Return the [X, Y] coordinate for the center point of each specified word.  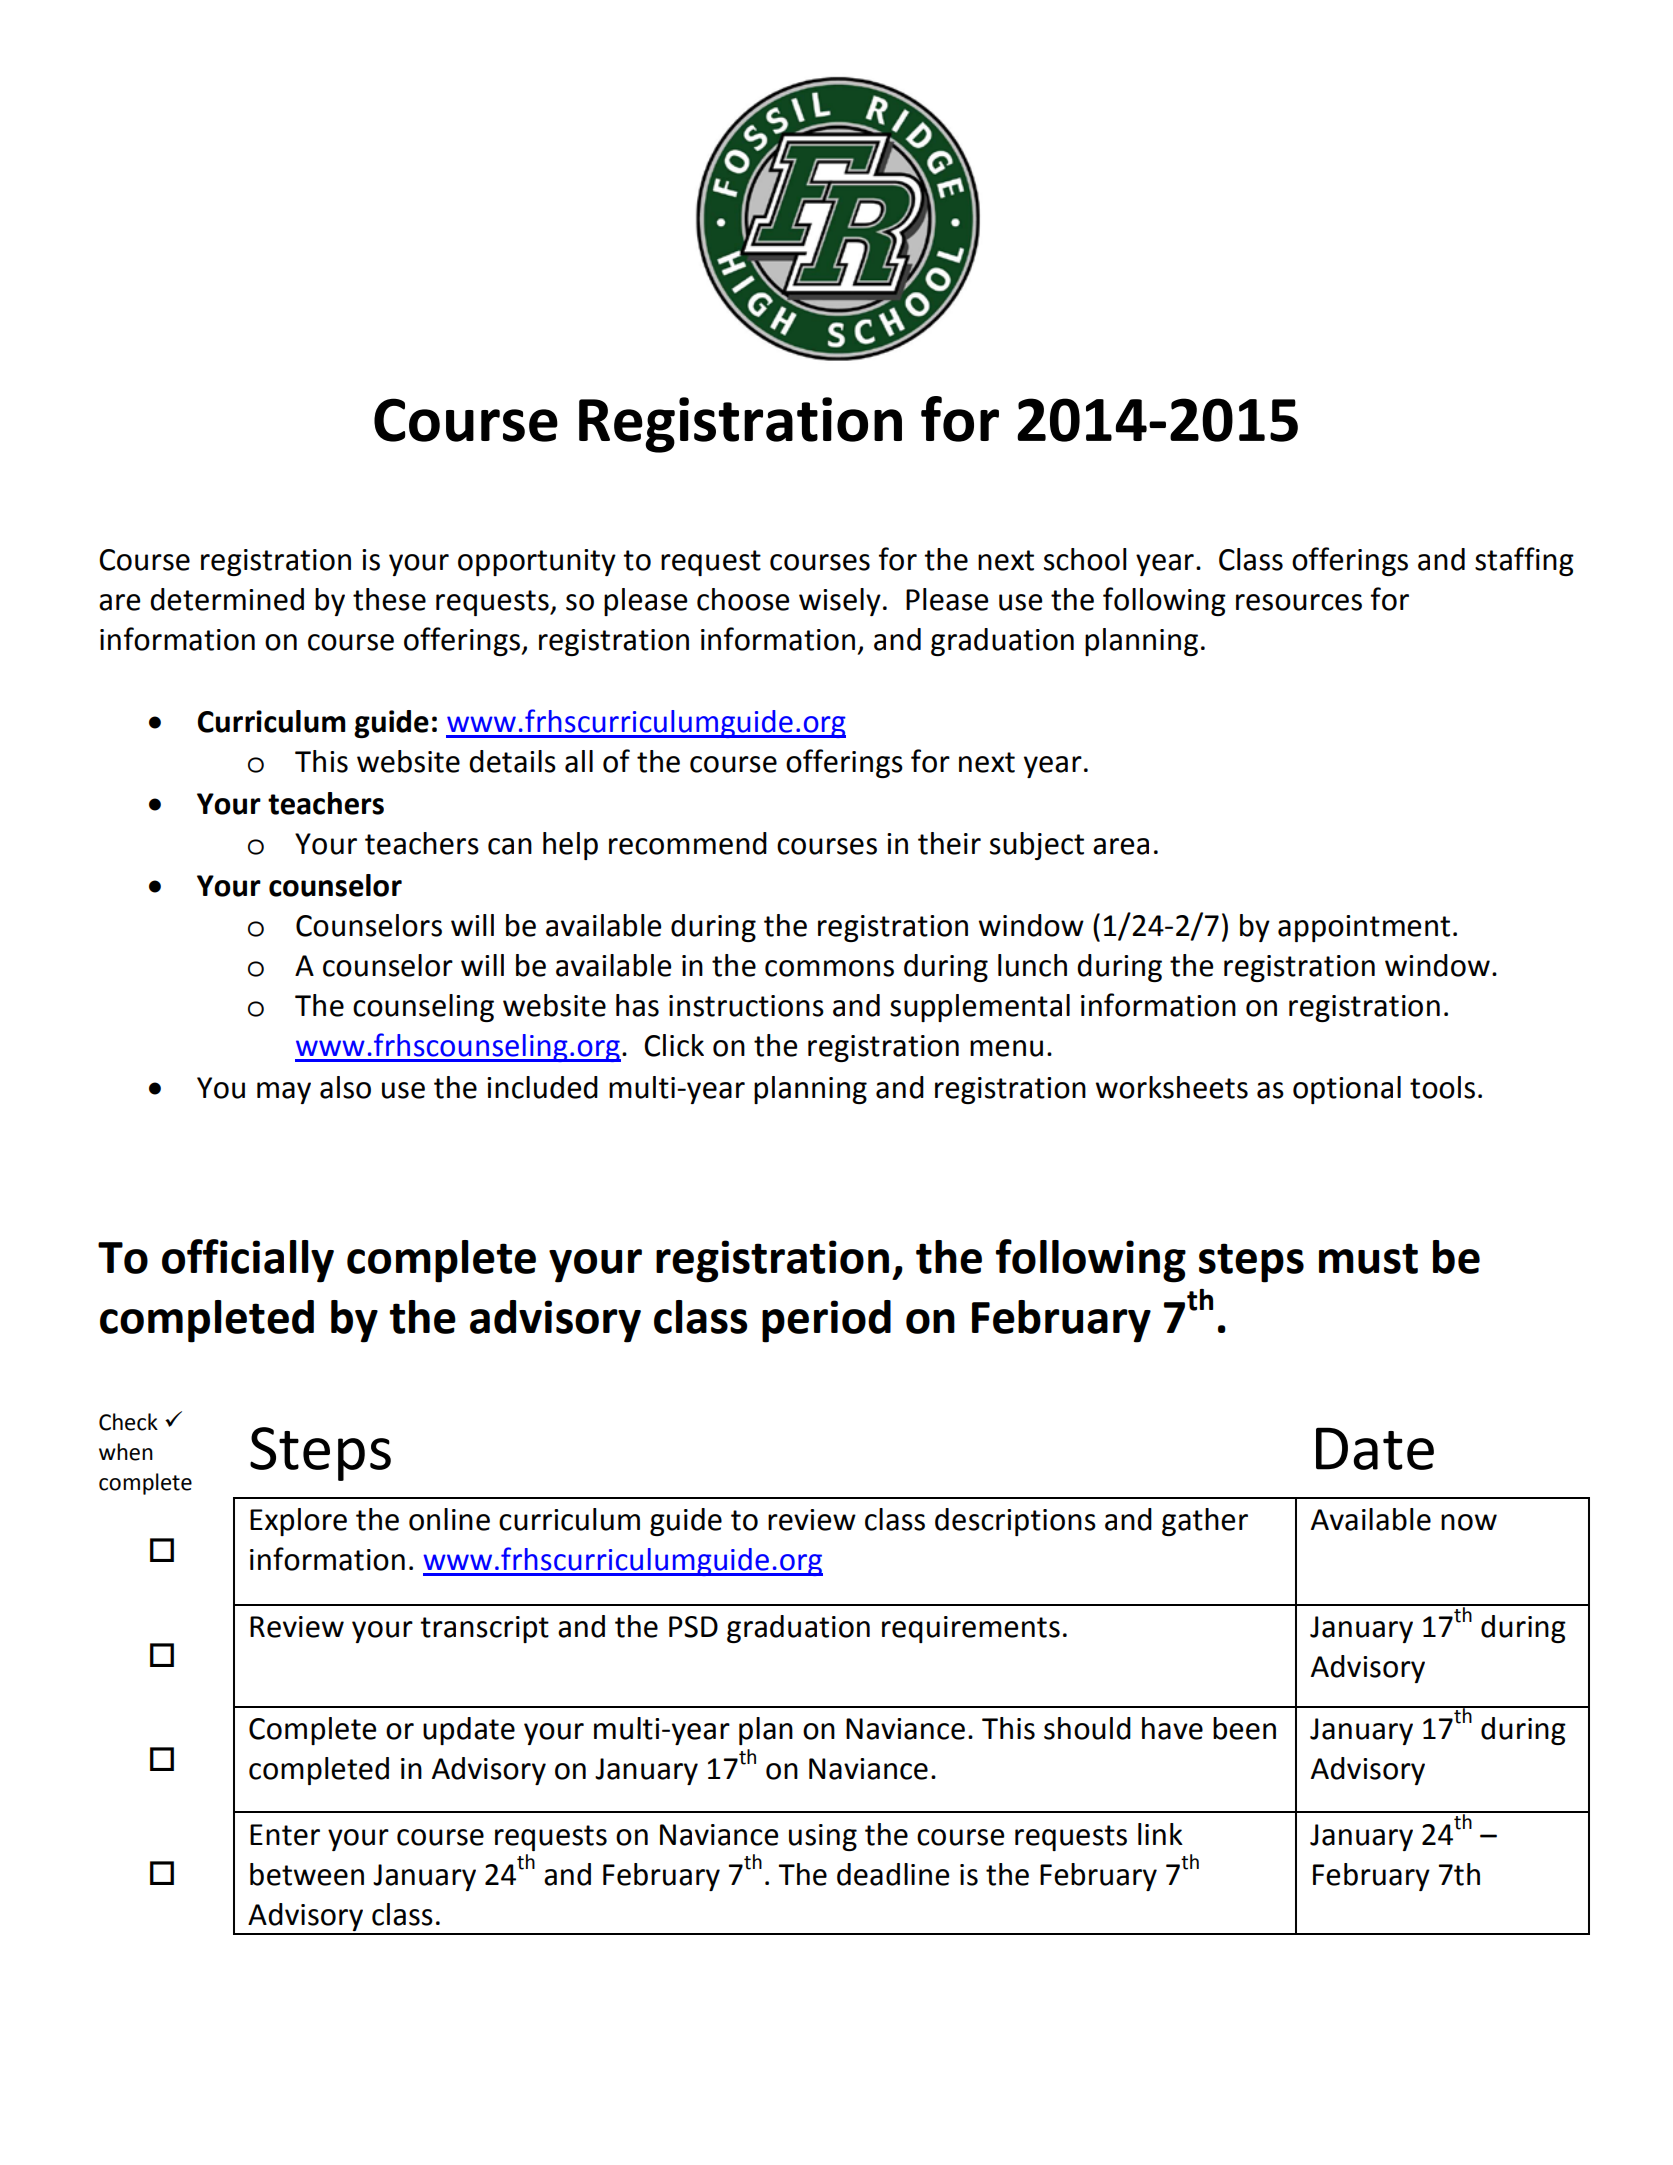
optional [1347, 1090]
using [823, 1837]
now [1469, 1522]
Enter [285, 1835]
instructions [746, 1006]
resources [1299, 602]
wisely [840, 602]
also [345, 1087]
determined [227, 599]
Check [128, 1422]
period [826, 1321]
